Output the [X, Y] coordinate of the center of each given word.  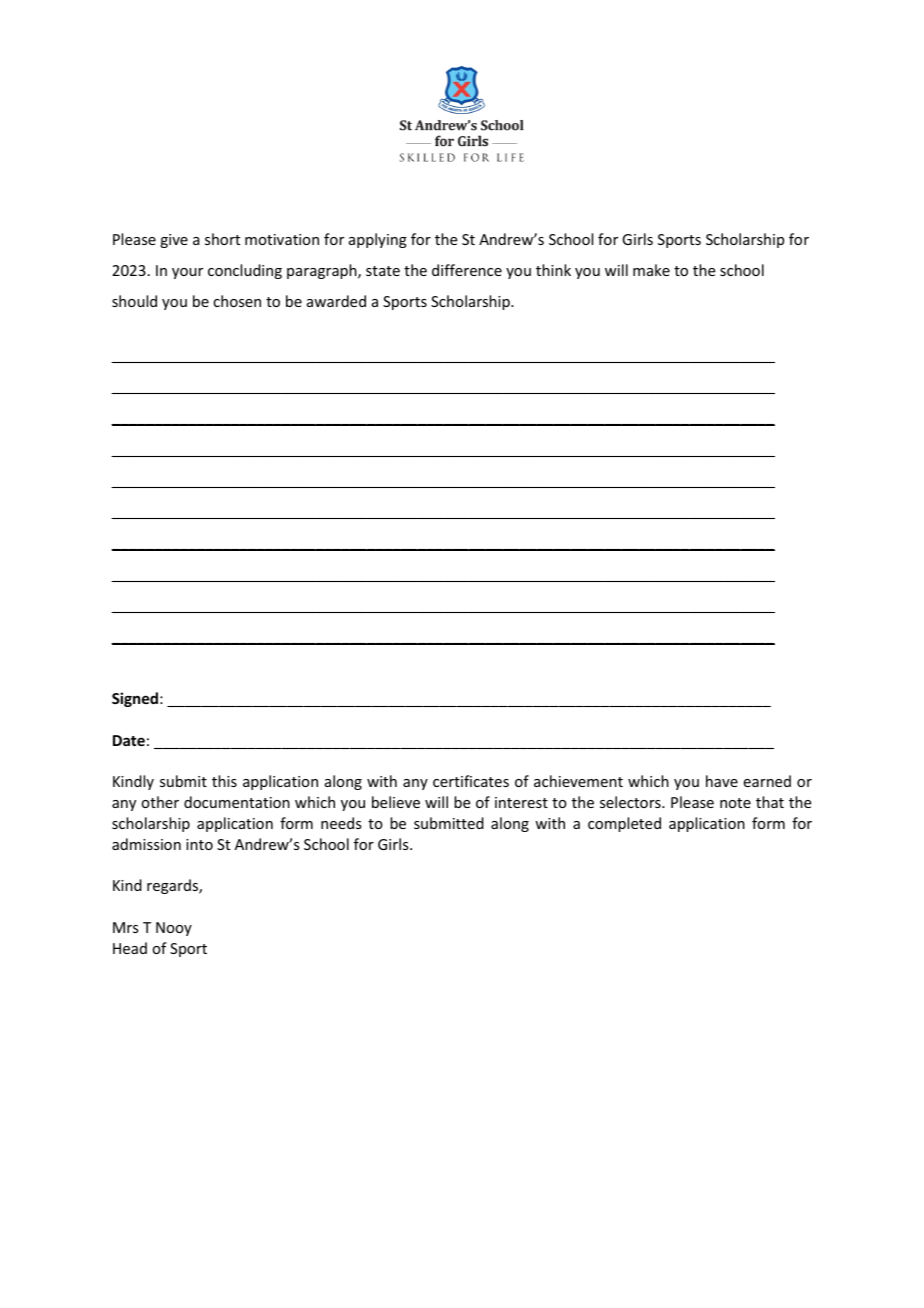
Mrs [125, 927]
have [722, 781]
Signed [136, 699]
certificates [471, 781]
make [651, 270]
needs [341, 823]
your [187, 273]
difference [467, 270]
